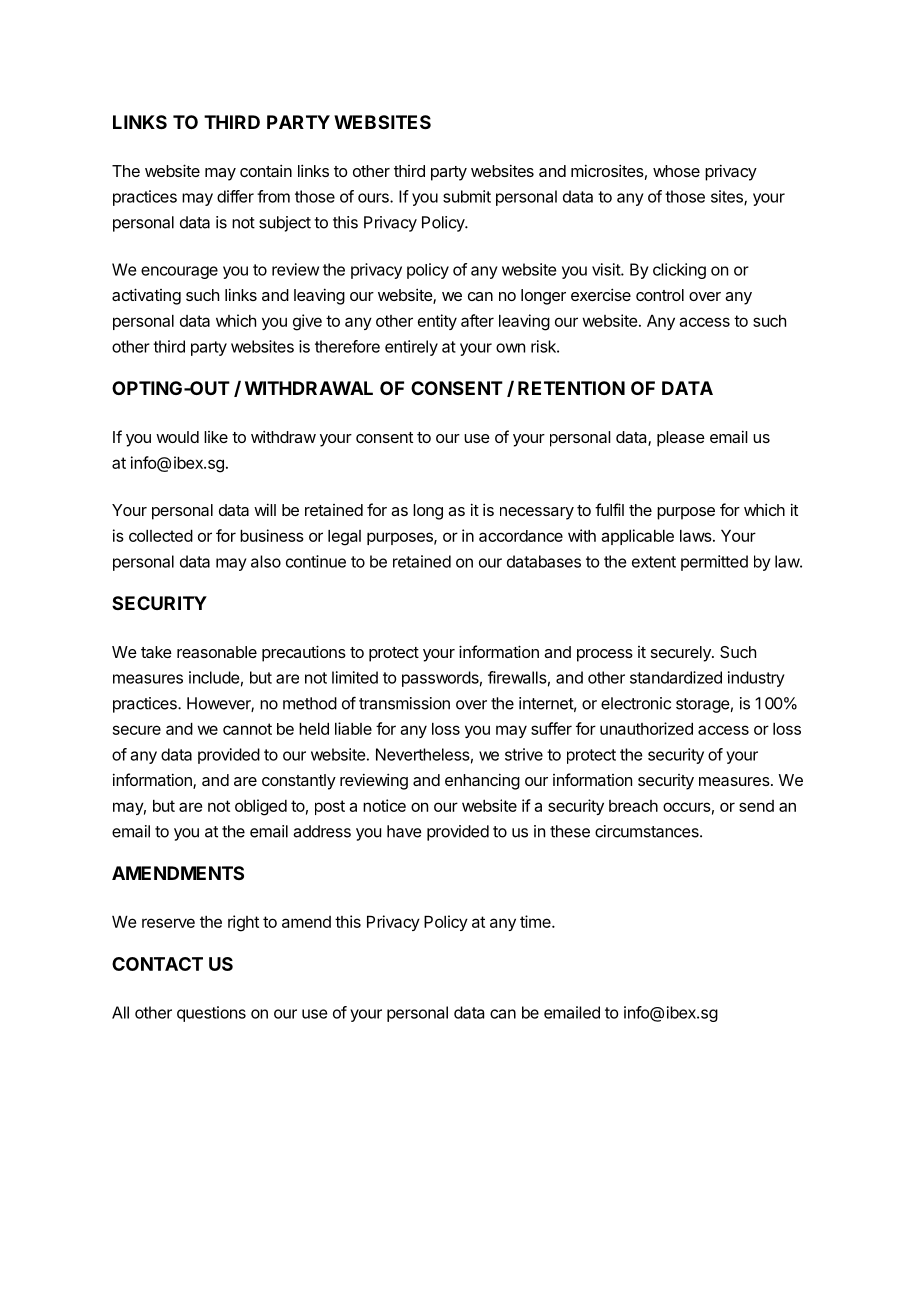 This screenshot has height=1308, width=924. What do you see at coordinates (266, 561) in the screenshot?
I see `also` at bounding box center [266, 561].
